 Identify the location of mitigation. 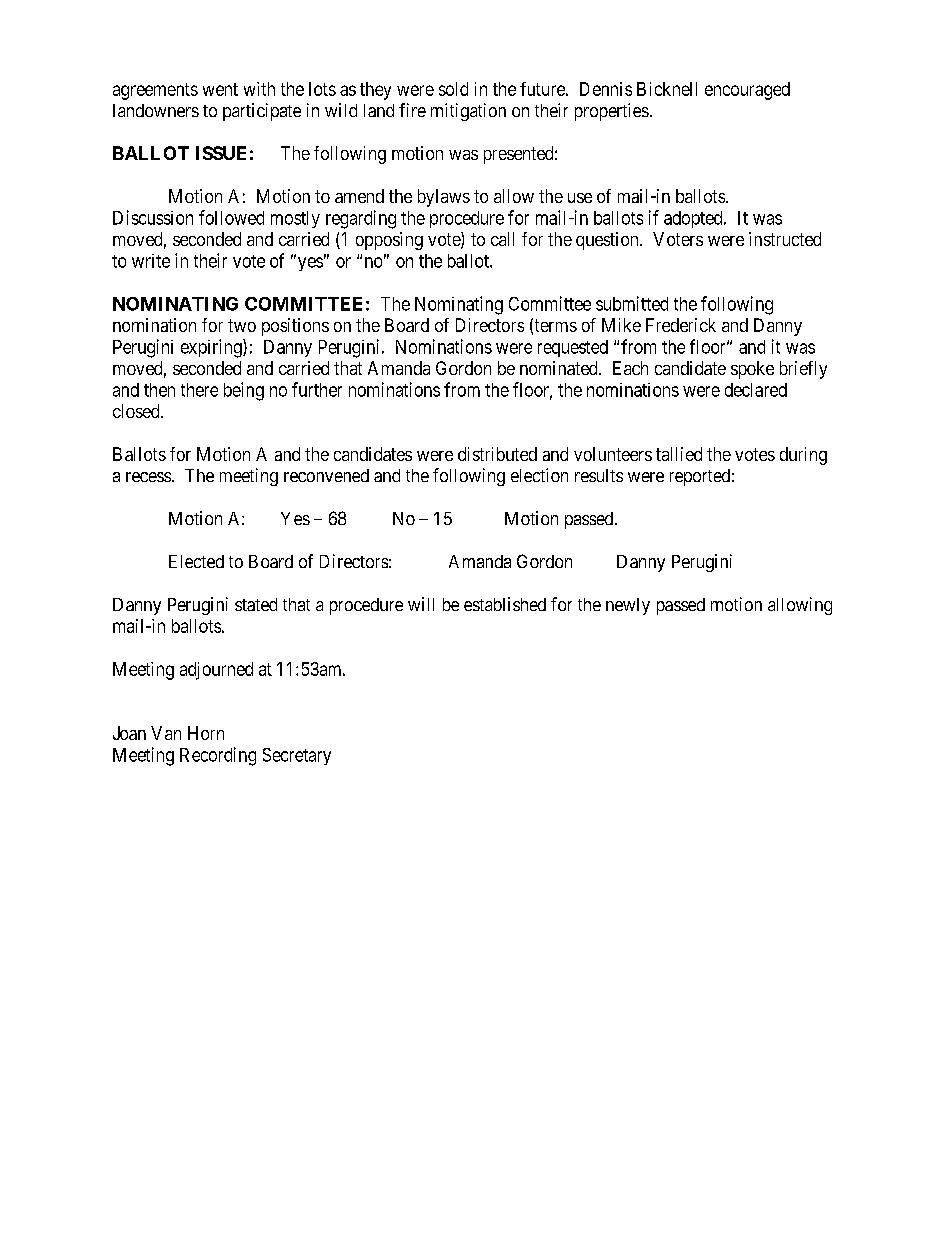
(468, 112).
